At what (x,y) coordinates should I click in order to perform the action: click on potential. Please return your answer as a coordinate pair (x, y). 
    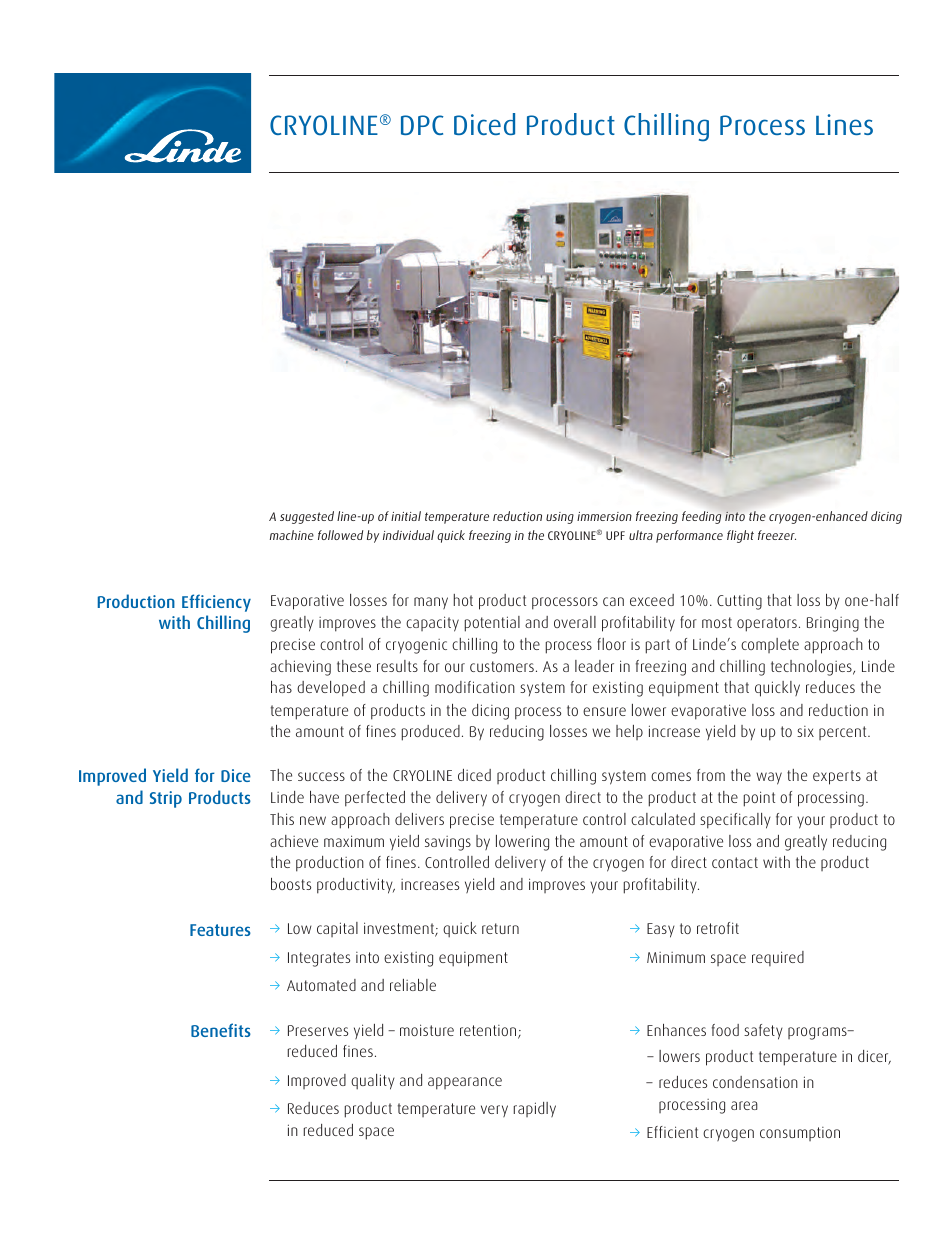
    Looking at the image, I should click on (492, 624).
